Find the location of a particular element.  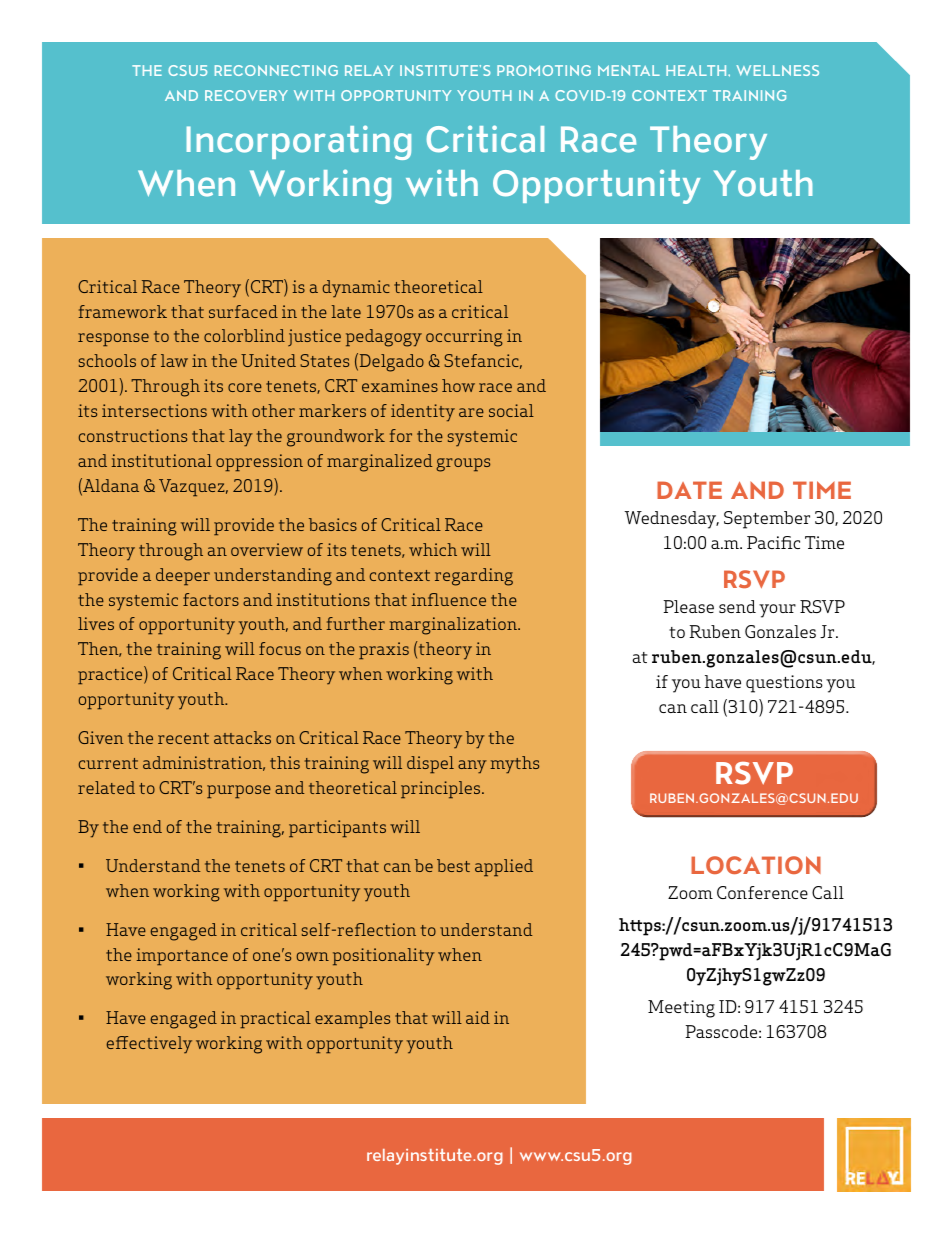

aid is located at coordinates (478, 1017).
